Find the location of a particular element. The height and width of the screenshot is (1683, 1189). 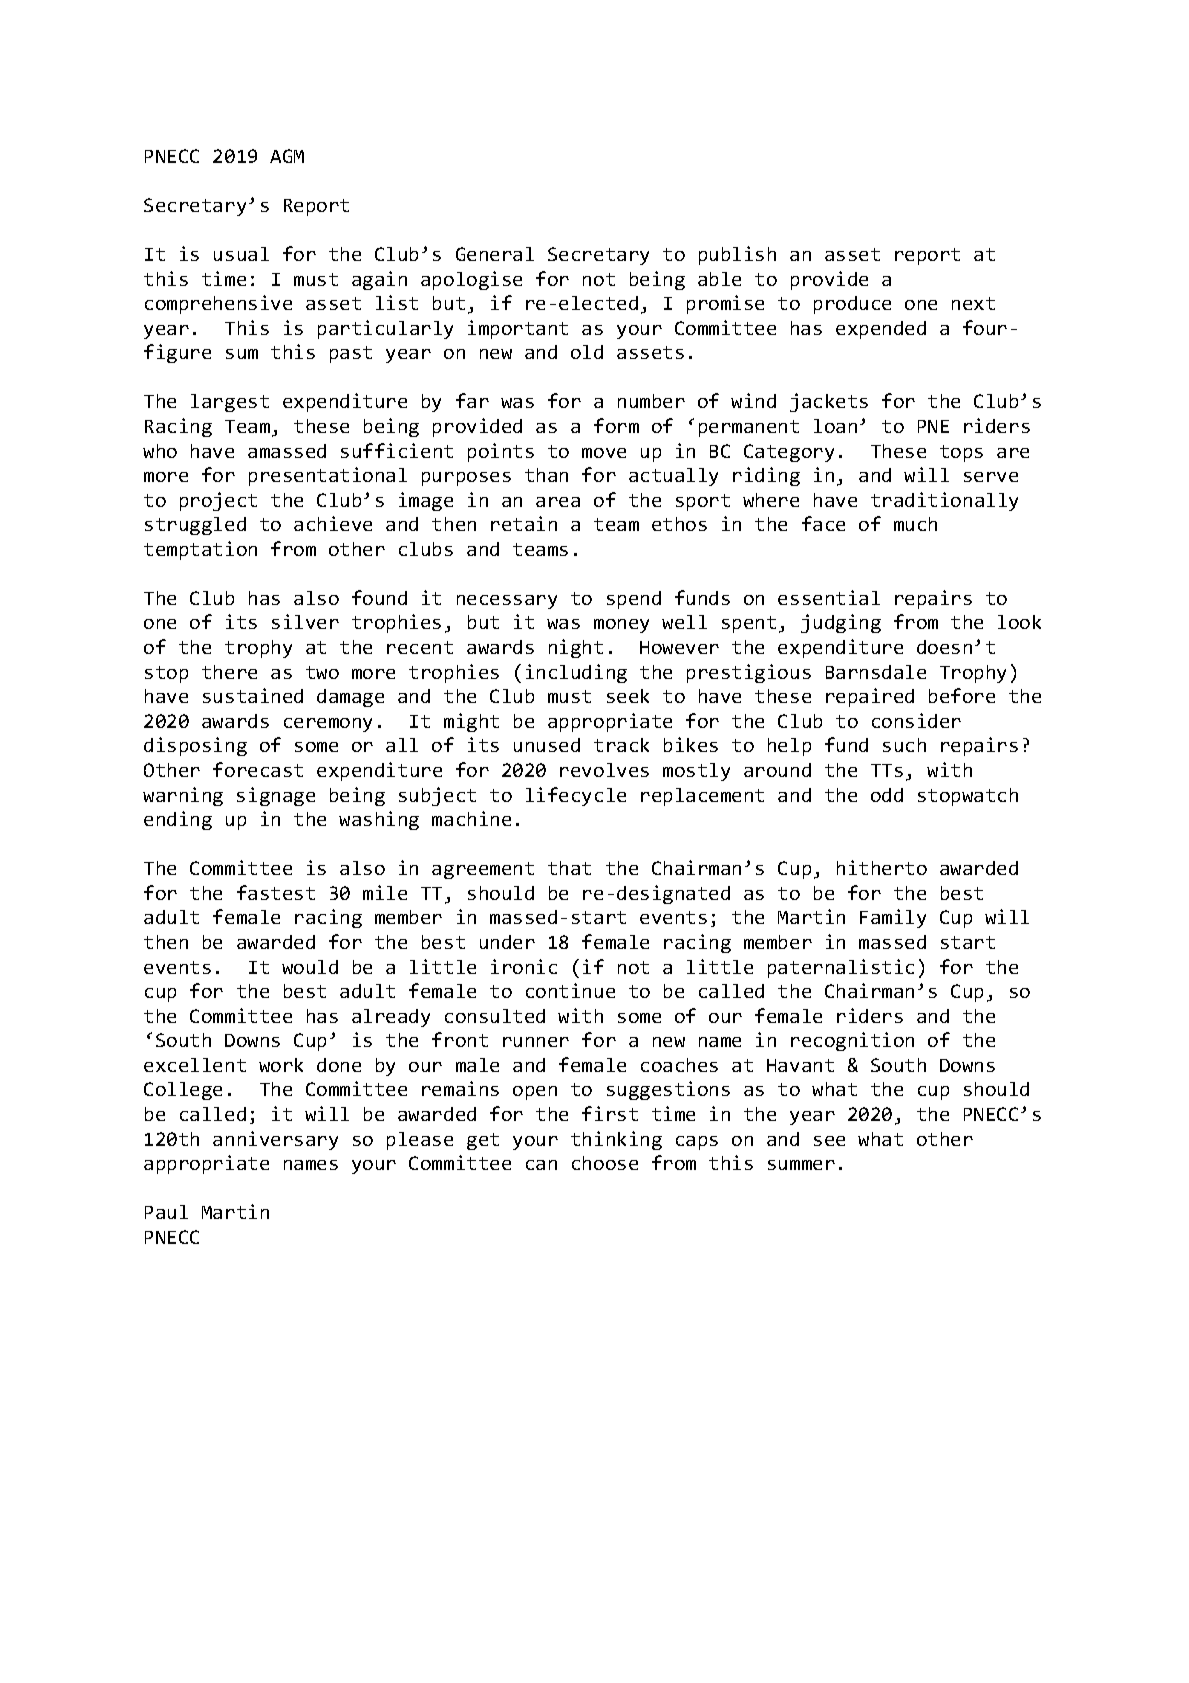

summer is located at coordinates (801, 1165).
